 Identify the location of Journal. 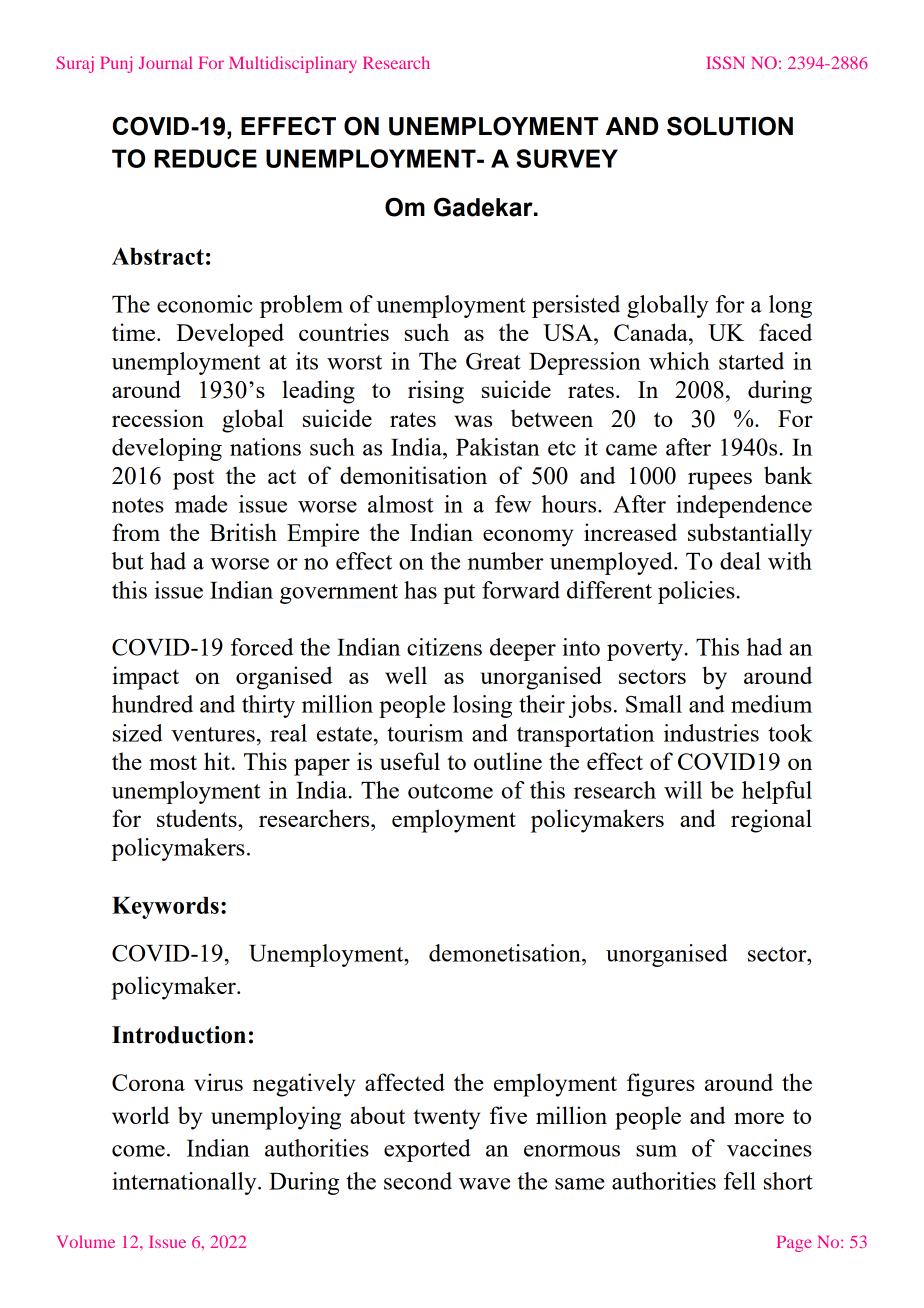
(165, 62).
